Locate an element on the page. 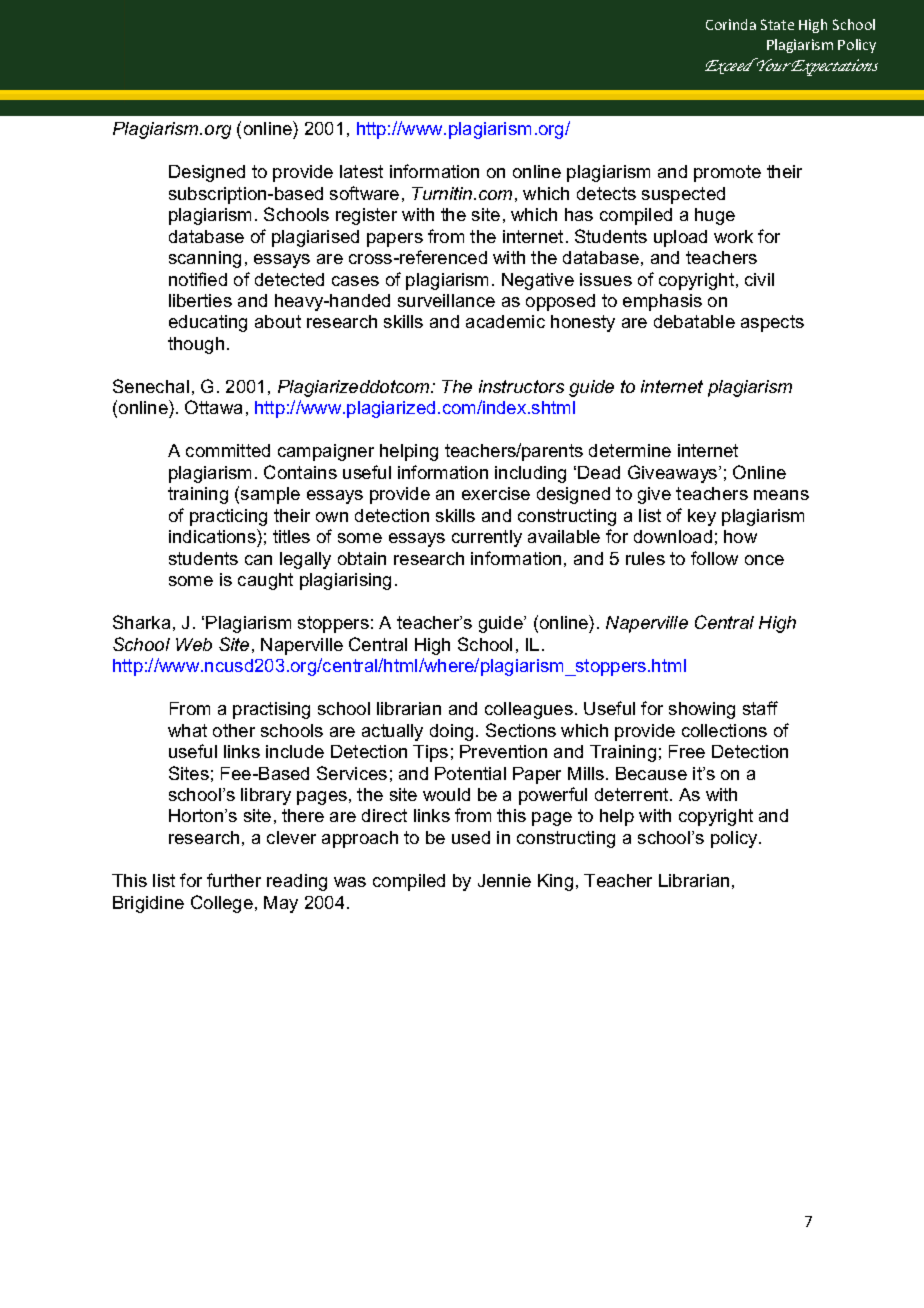 The image size is (924, 1308). software is located at coordinates (364, 193).
